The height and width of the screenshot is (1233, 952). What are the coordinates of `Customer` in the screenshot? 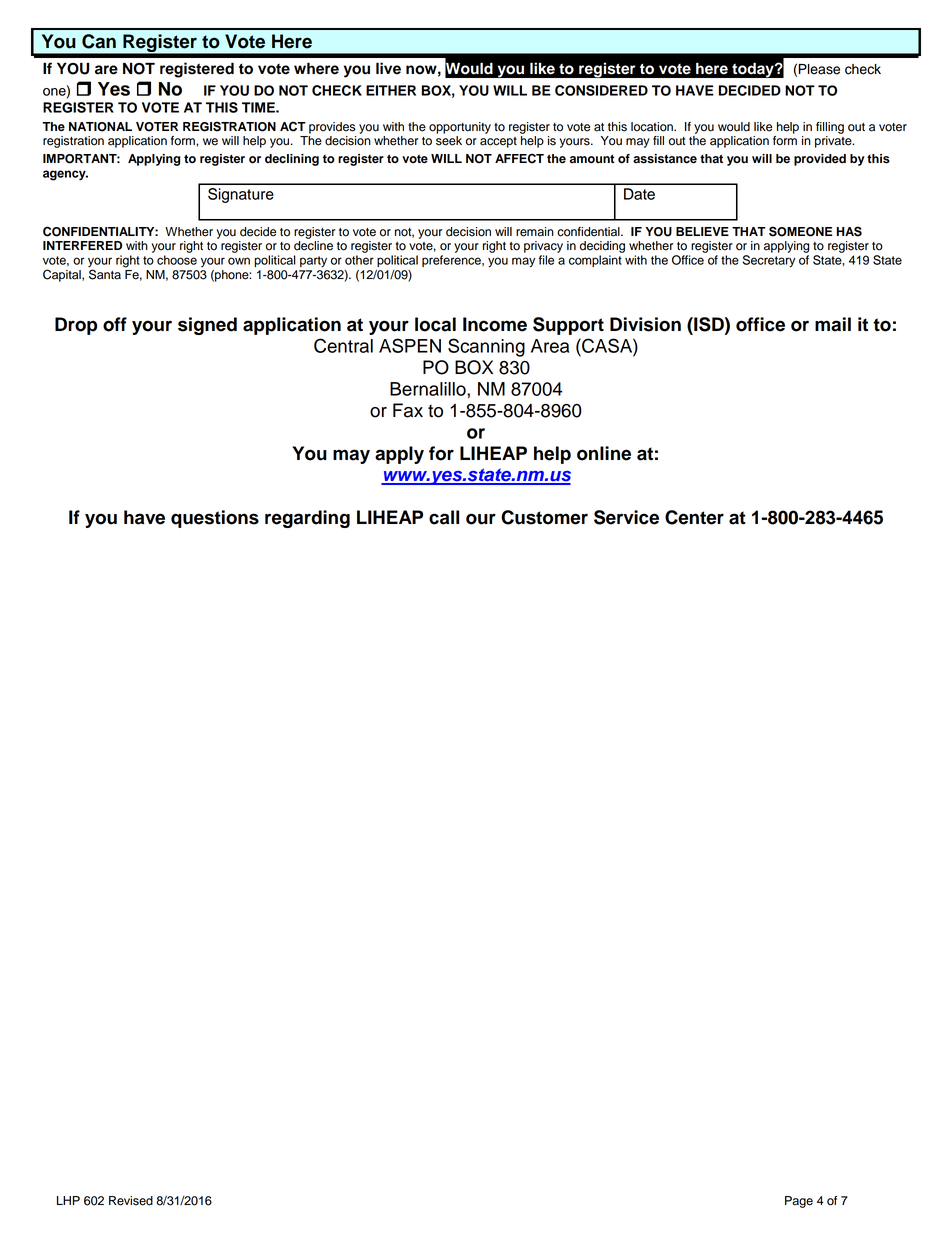 It's located at (544, 517).
